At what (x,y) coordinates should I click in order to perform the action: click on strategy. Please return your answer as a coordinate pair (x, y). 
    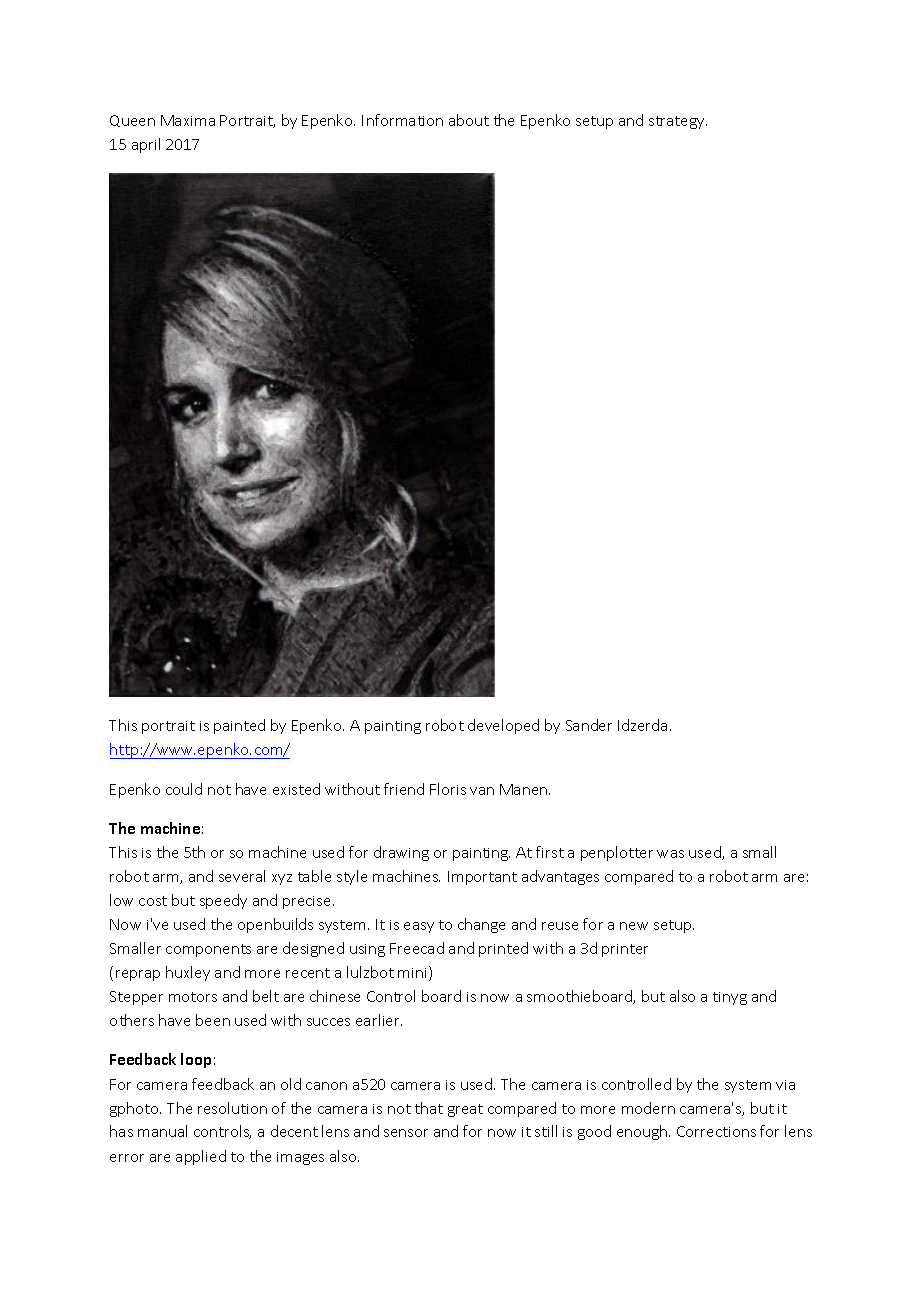
    Looking at the image, I should click on (678, 122).
